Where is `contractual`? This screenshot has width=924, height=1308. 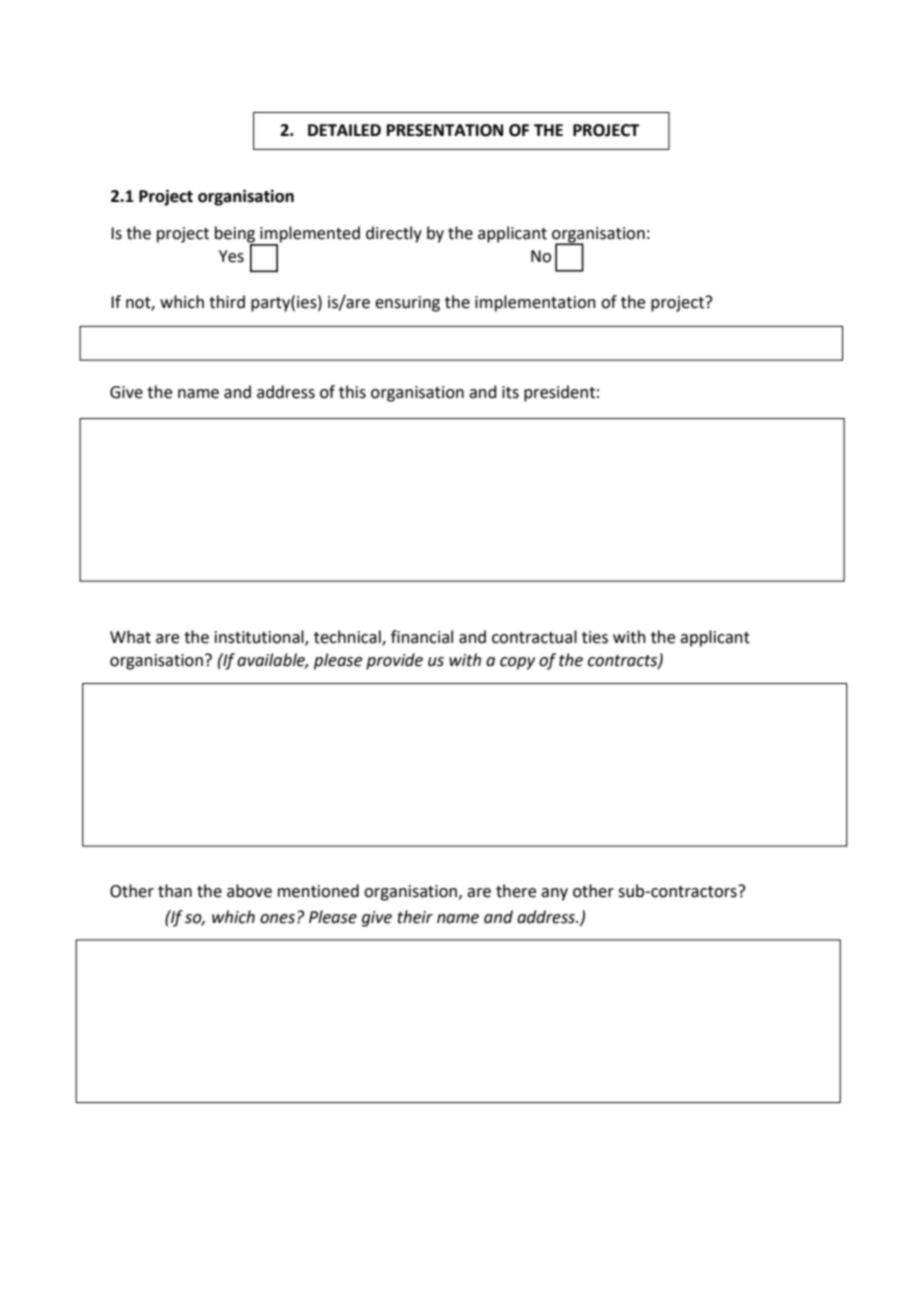
contractual is located at coordinates (534, 637).
